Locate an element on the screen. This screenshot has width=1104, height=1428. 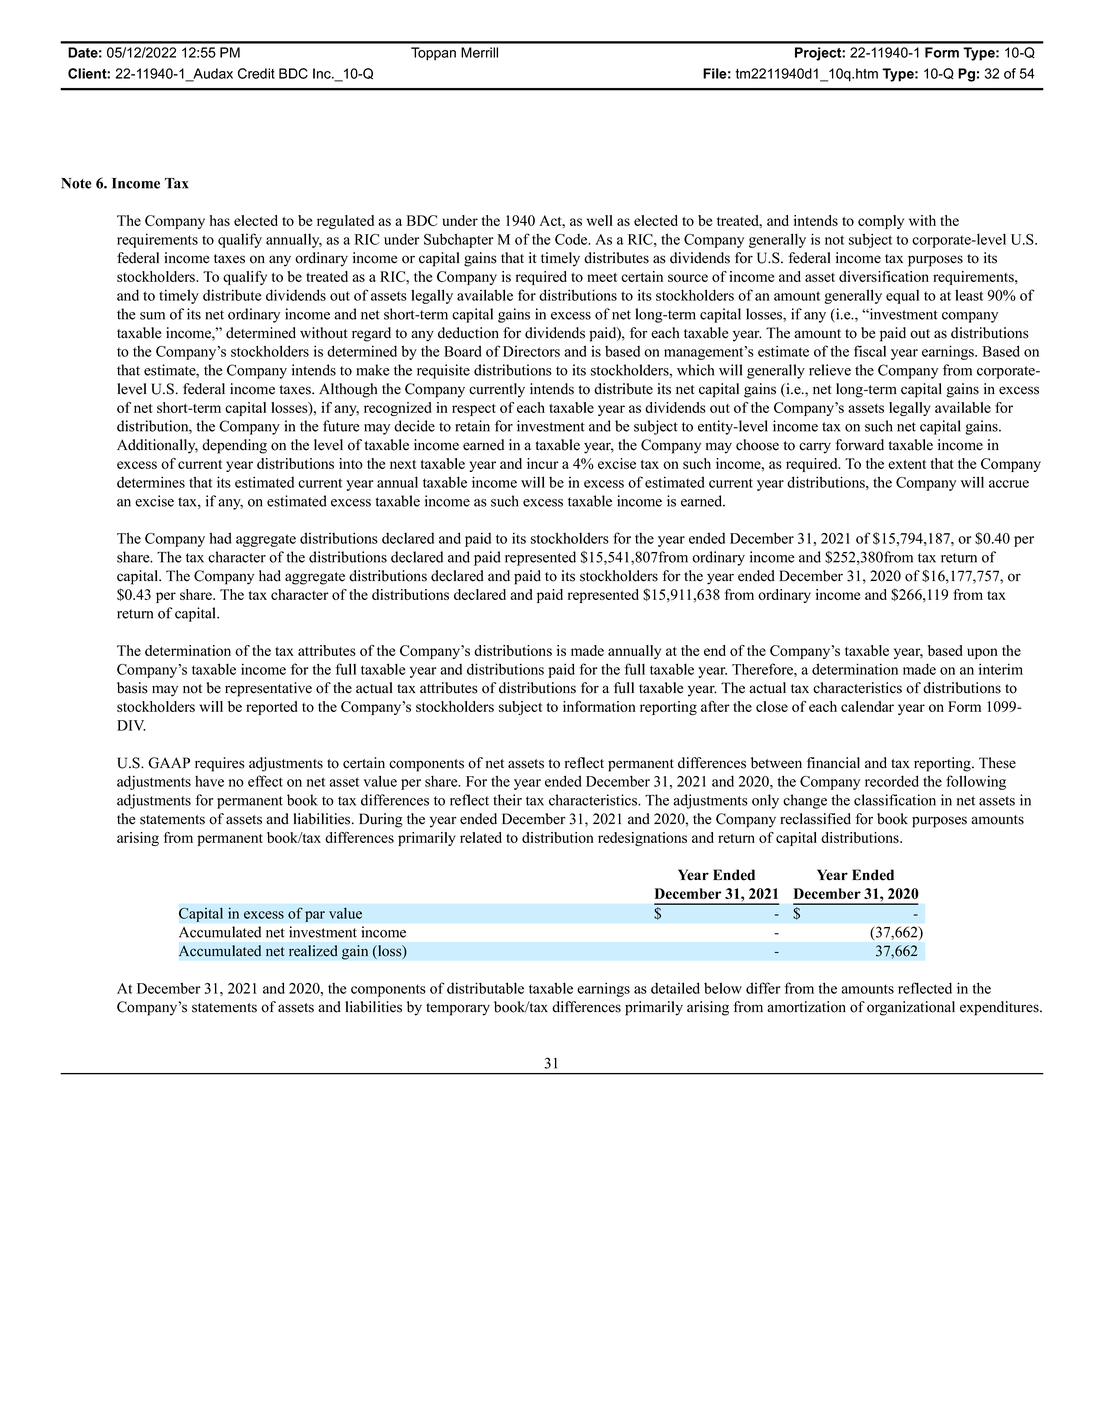
depending is located at coordinates (234, 446).
